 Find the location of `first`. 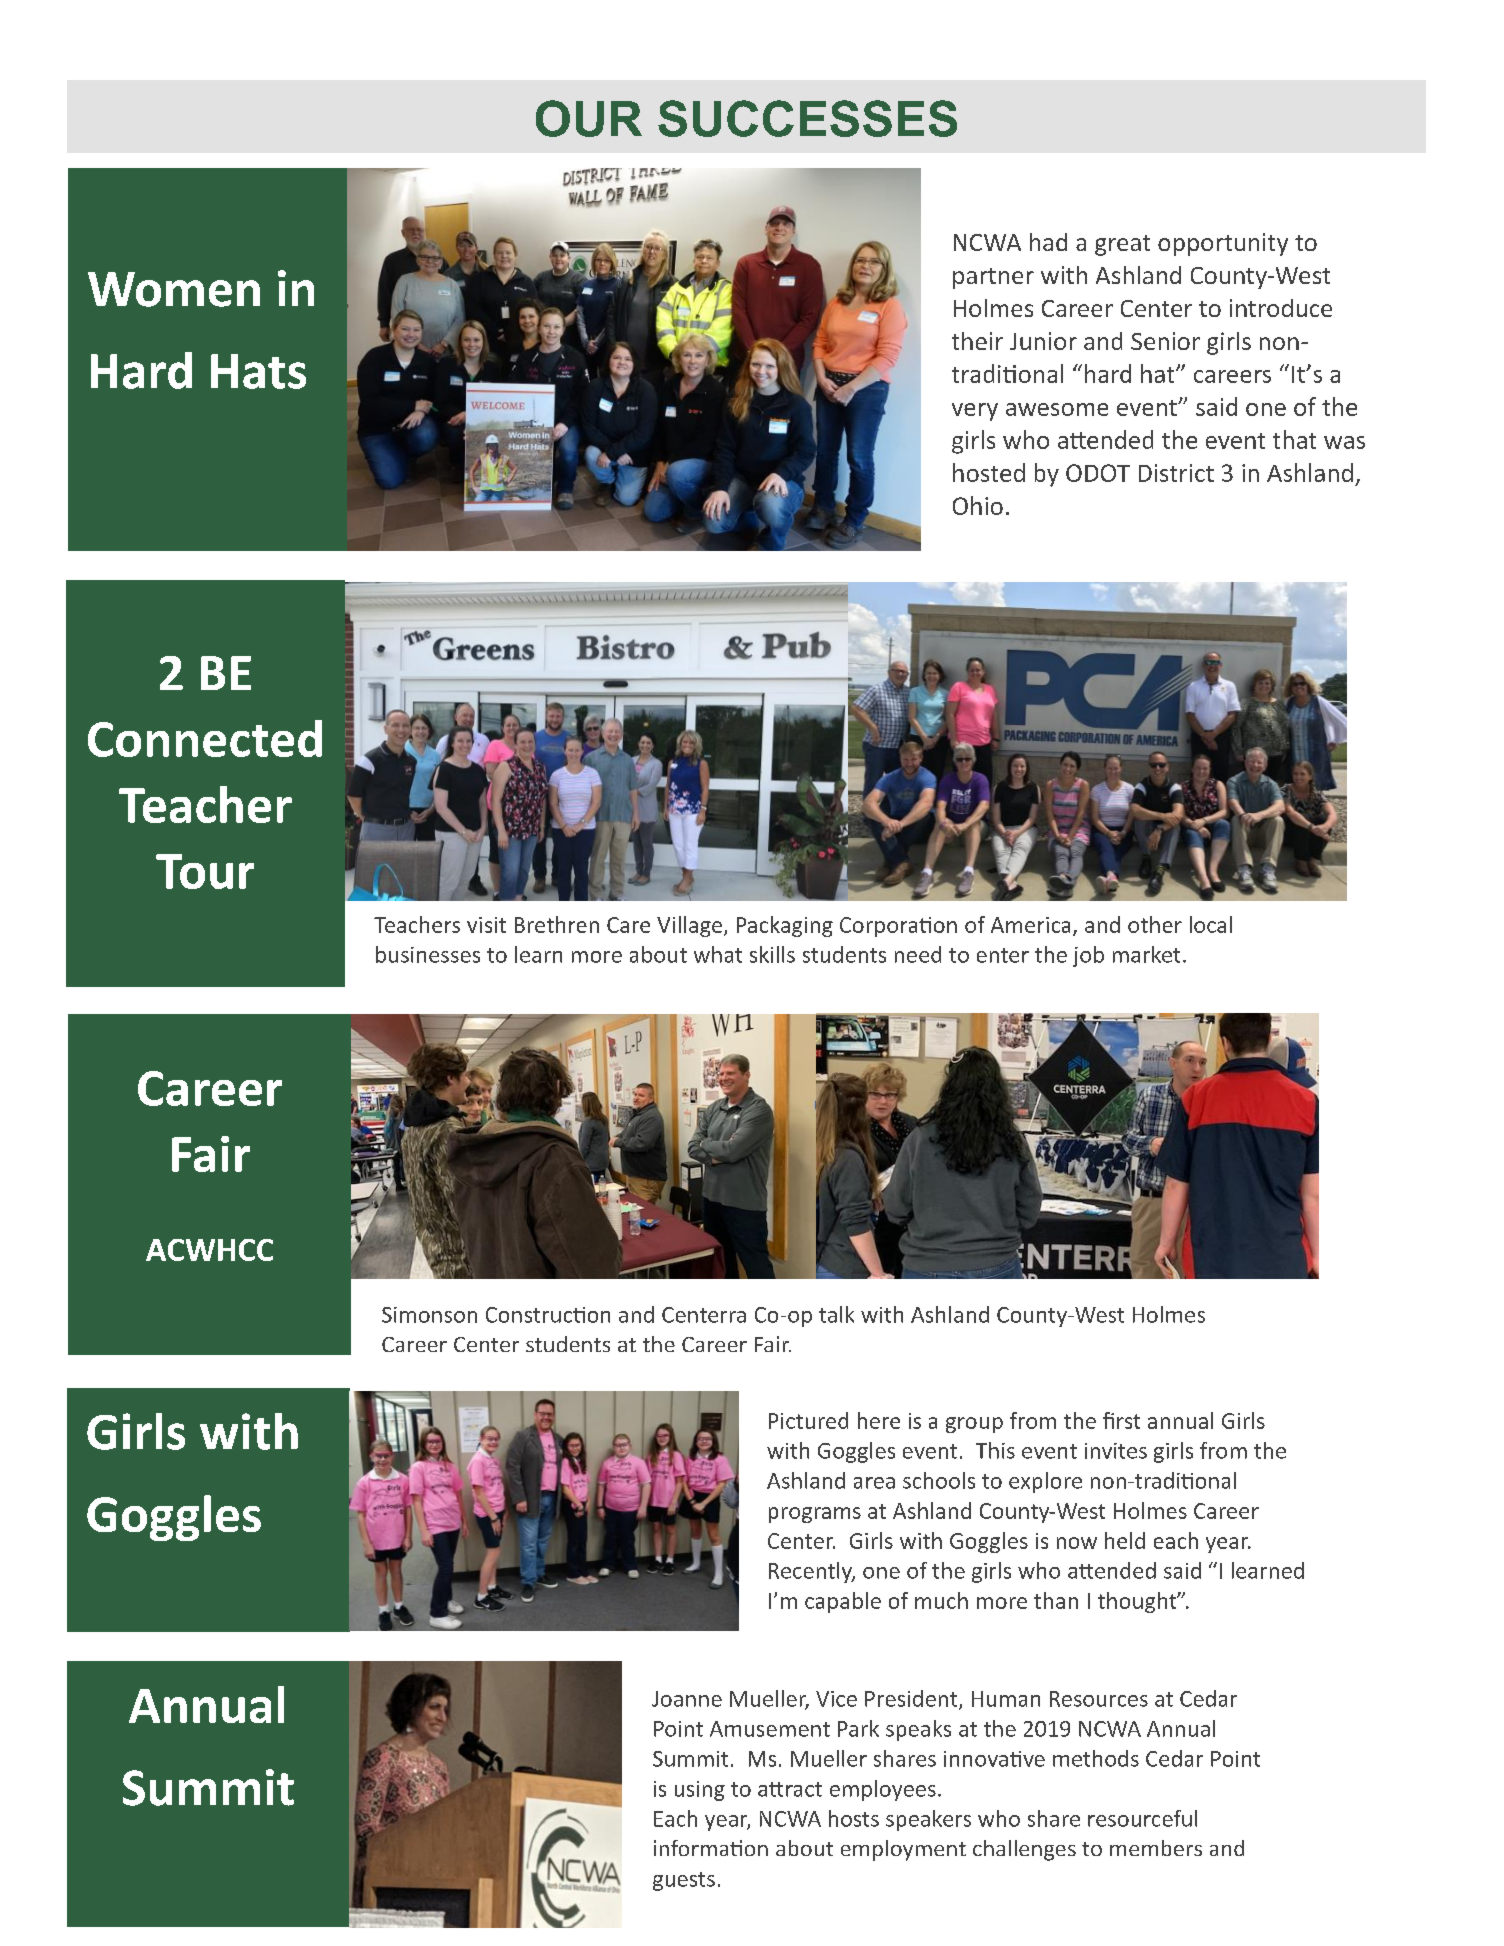

first is located at coordinates (1121, 1420).
